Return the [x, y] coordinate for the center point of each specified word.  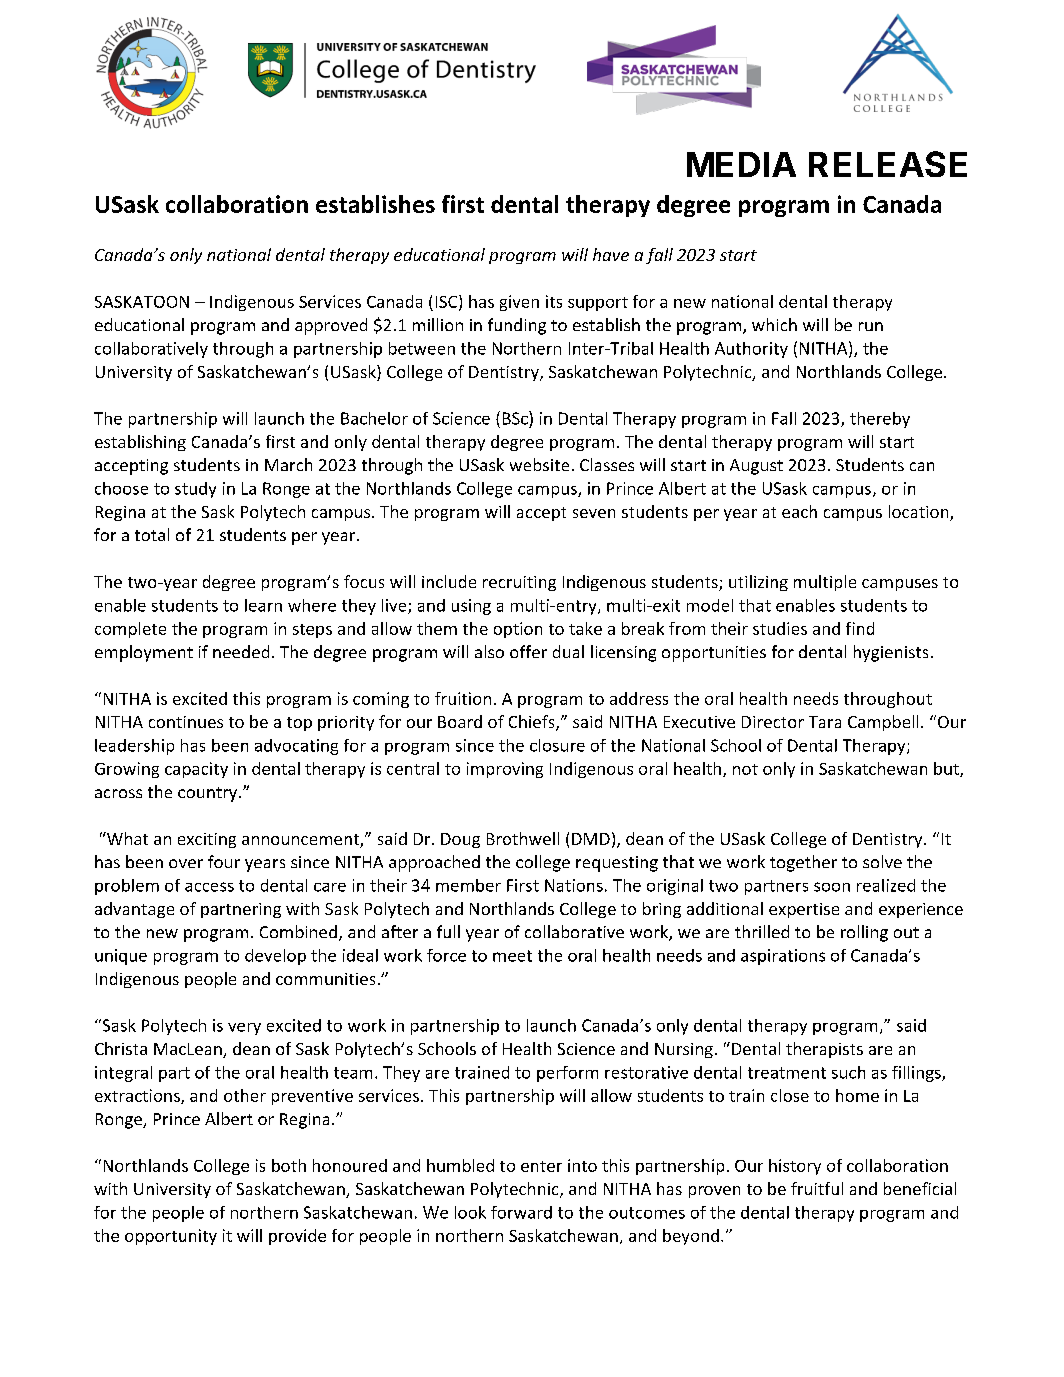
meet [512, 956]
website [539, 464]
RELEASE [888, 164]
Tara [825, 722]
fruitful [817, 1188]
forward [521, 1212]
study [195, 490]
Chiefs [533, 723]
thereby [880, 420]
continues [186, 722]
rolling [864, 933]
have [611, 254]
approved [331, 326]
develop [275, 957]
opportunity [171, 1237]
